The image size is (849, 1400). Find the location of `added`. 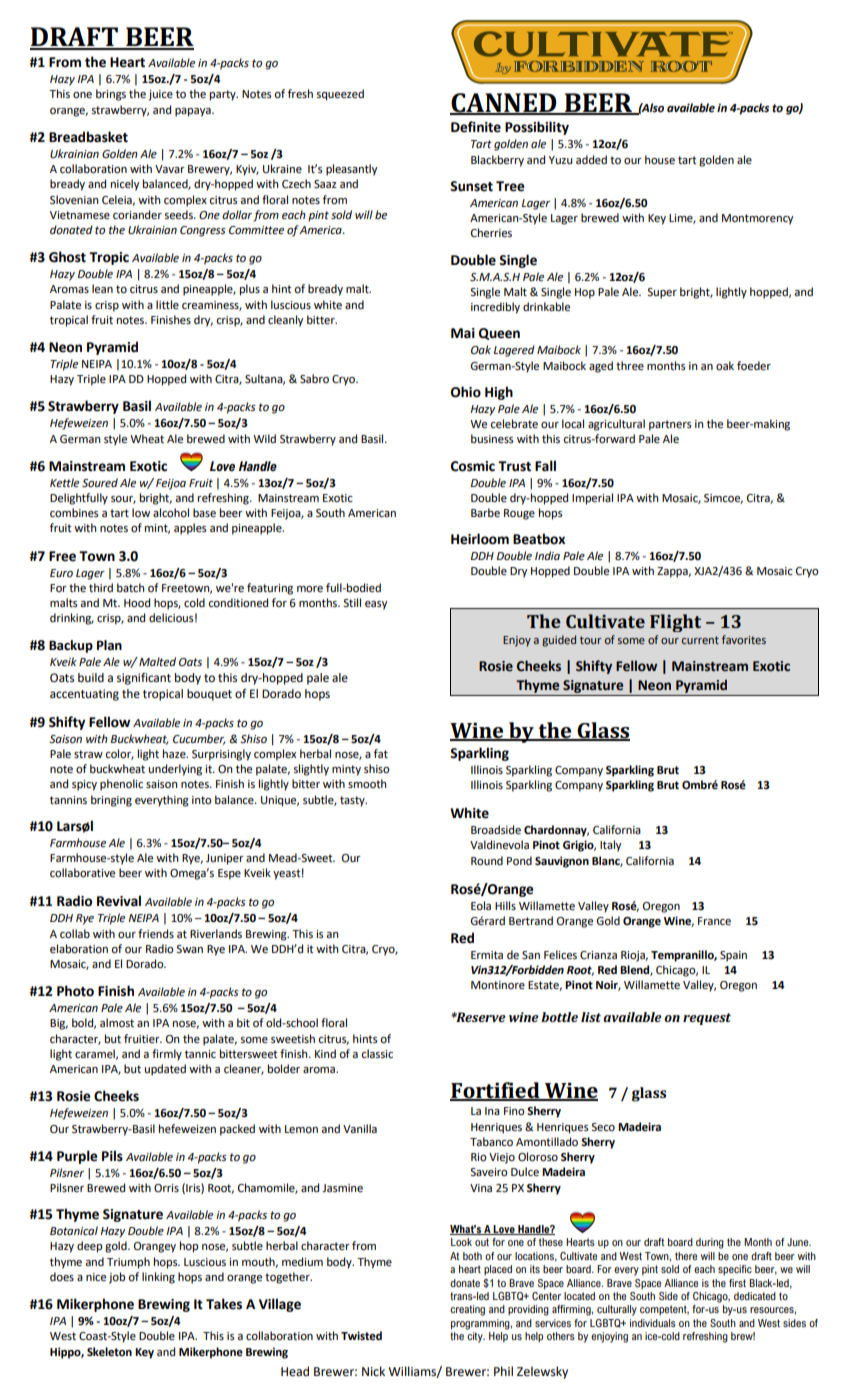

added is located at coordinates (591, 160).
